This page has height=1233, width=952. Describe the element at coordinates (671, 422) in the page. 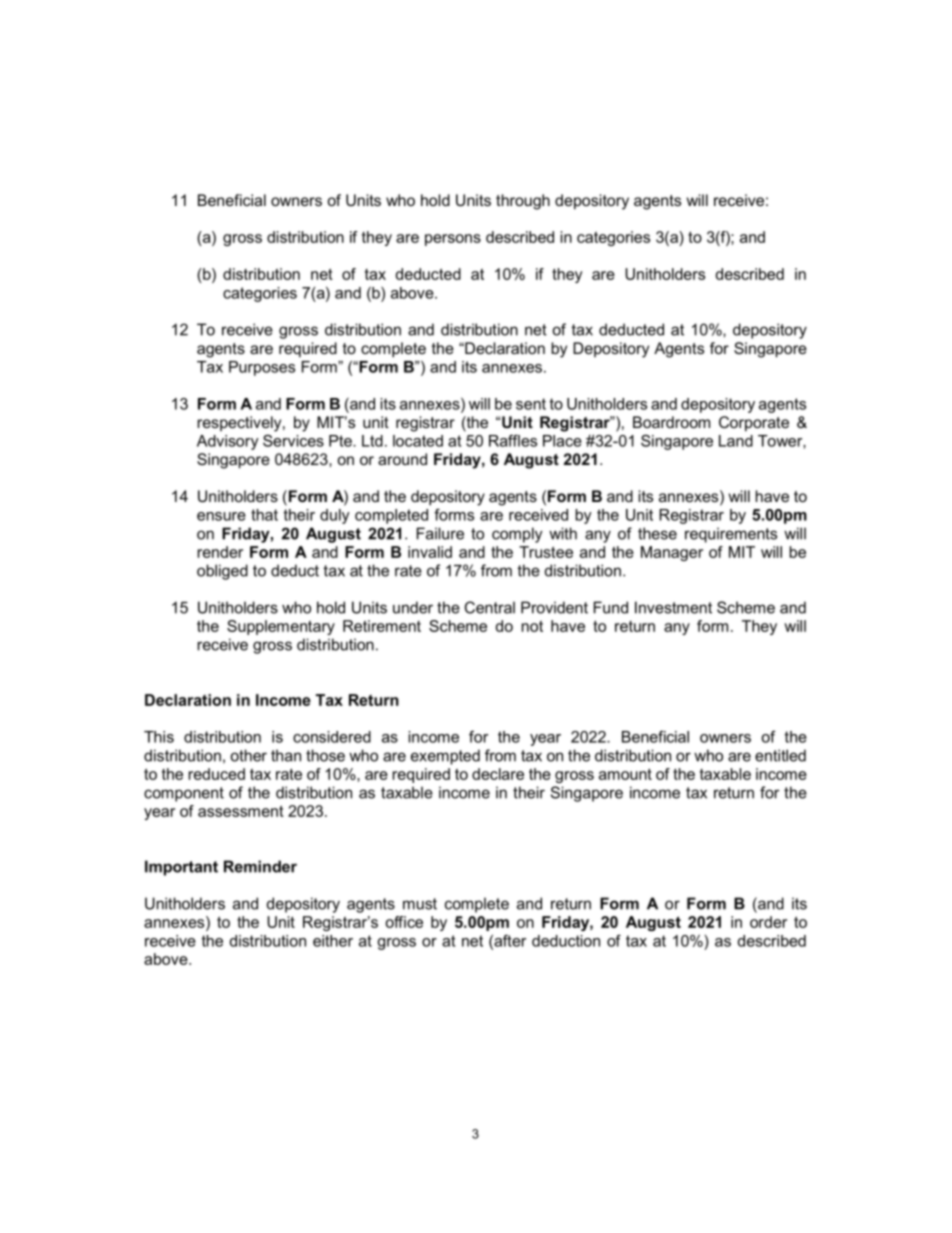

I see `Boardroom` at that location.
